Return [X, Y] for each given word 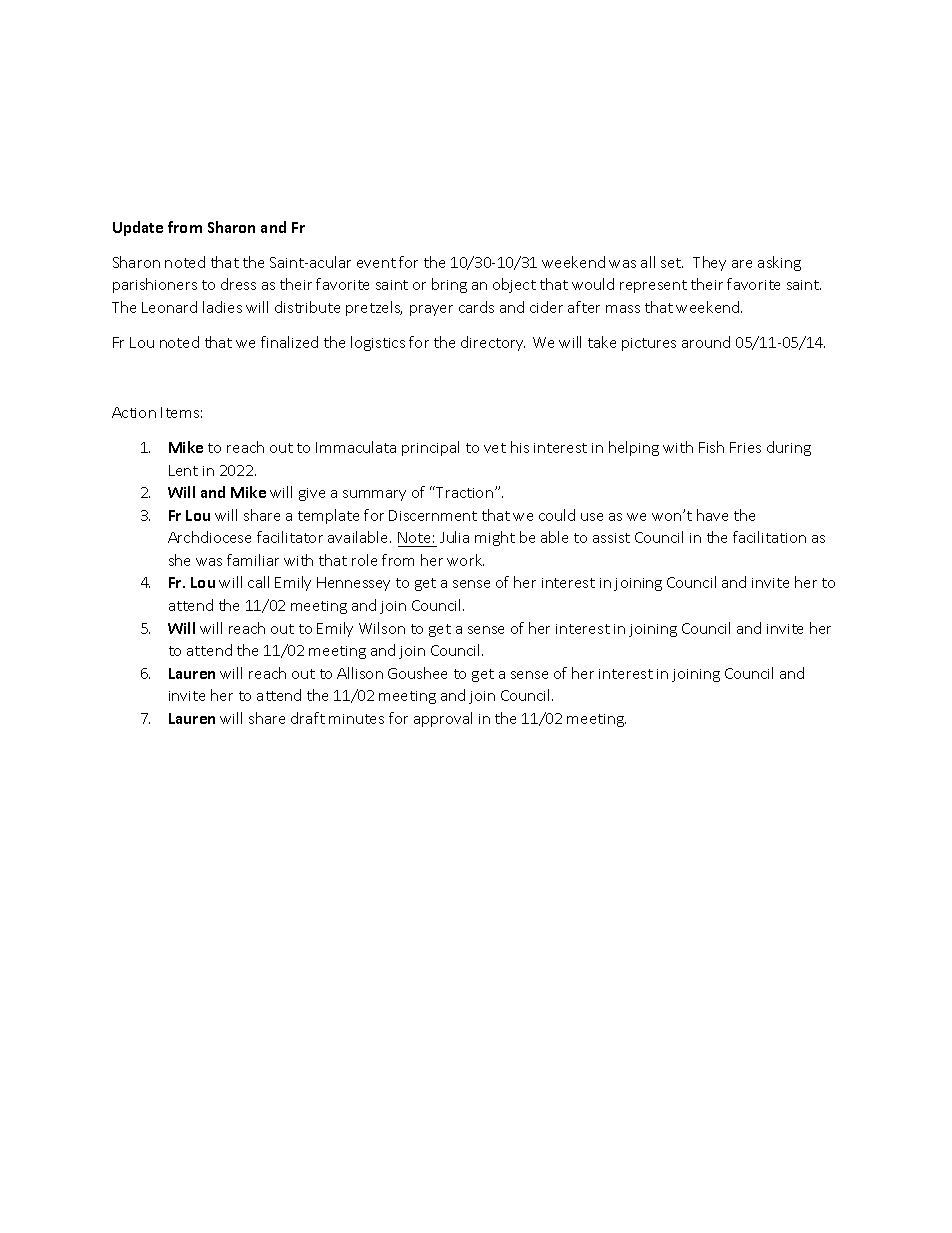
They [709, 263]
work [465, 560]
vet [495, 448]
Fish [711, 447]
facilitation [769, 537]
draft [308, 718]
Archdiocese [209, 537]
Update [138, 228]
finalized [289, 342]
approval [443, 719]
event [376, 263]
